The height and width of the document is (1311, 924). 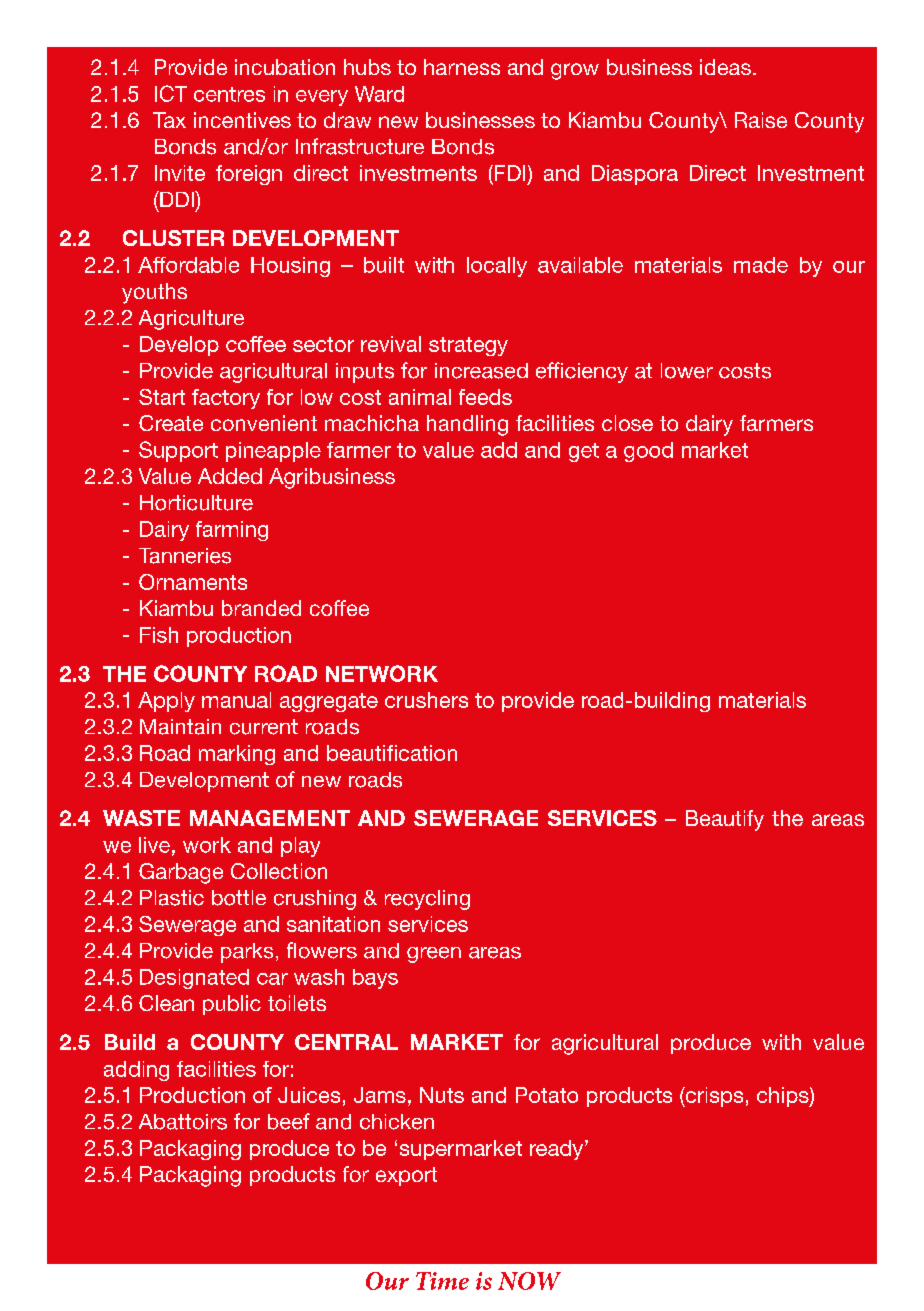 I want to click on manual, so click(x=236, y=700).
